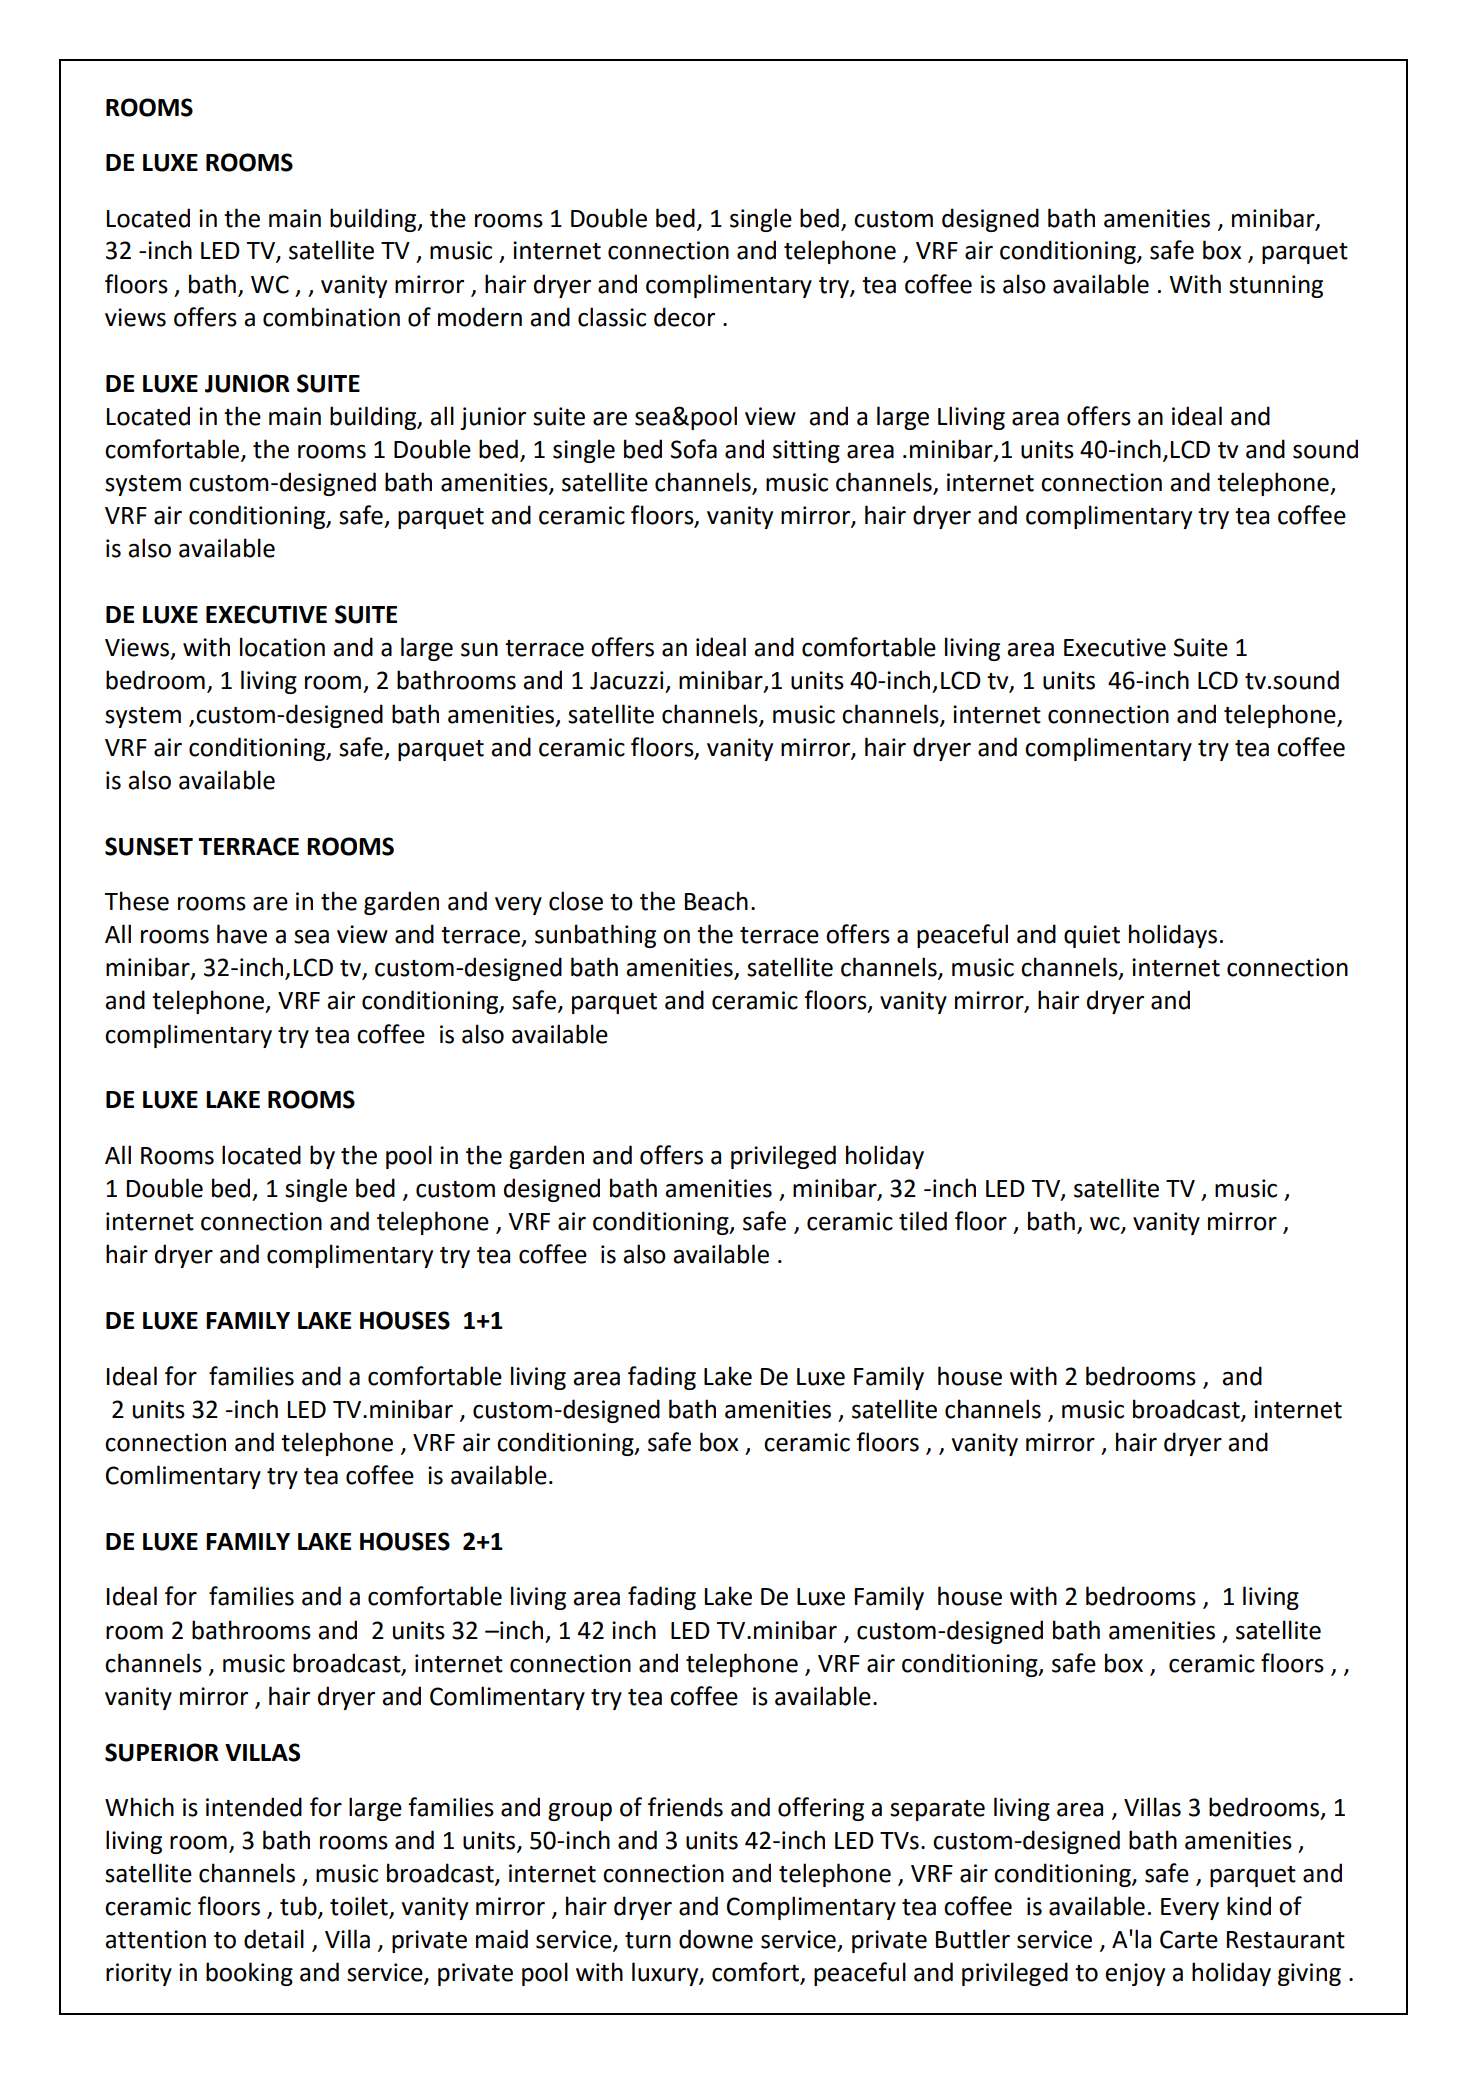 The image size is (1466, 2073). Describe the element at coordinates (274, 1939) in the page. I see `detail` at that location.
